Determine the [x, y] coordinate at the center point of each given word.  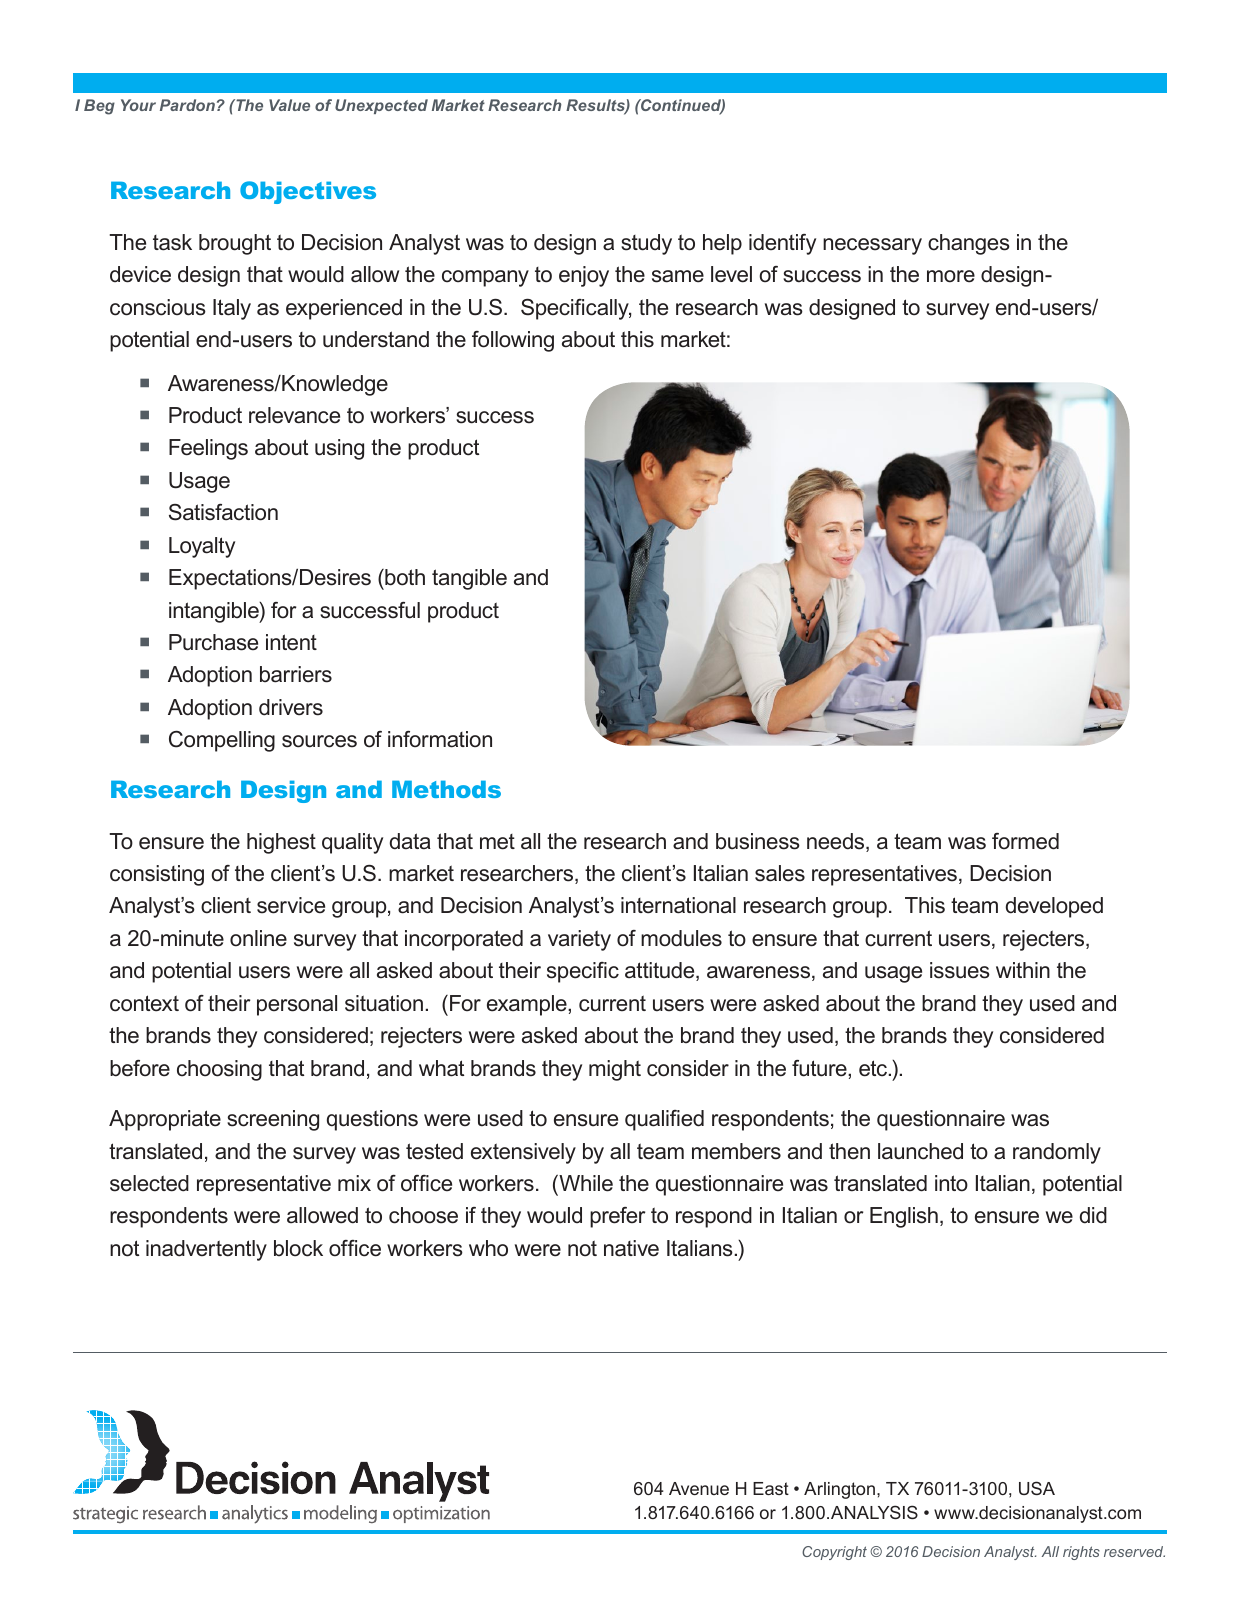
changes [969, 244]
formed [1025, 841]
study [646, 244]
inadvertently [206, 1250]
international [678, 905]
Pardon [187, 105]
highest [281, 843]
